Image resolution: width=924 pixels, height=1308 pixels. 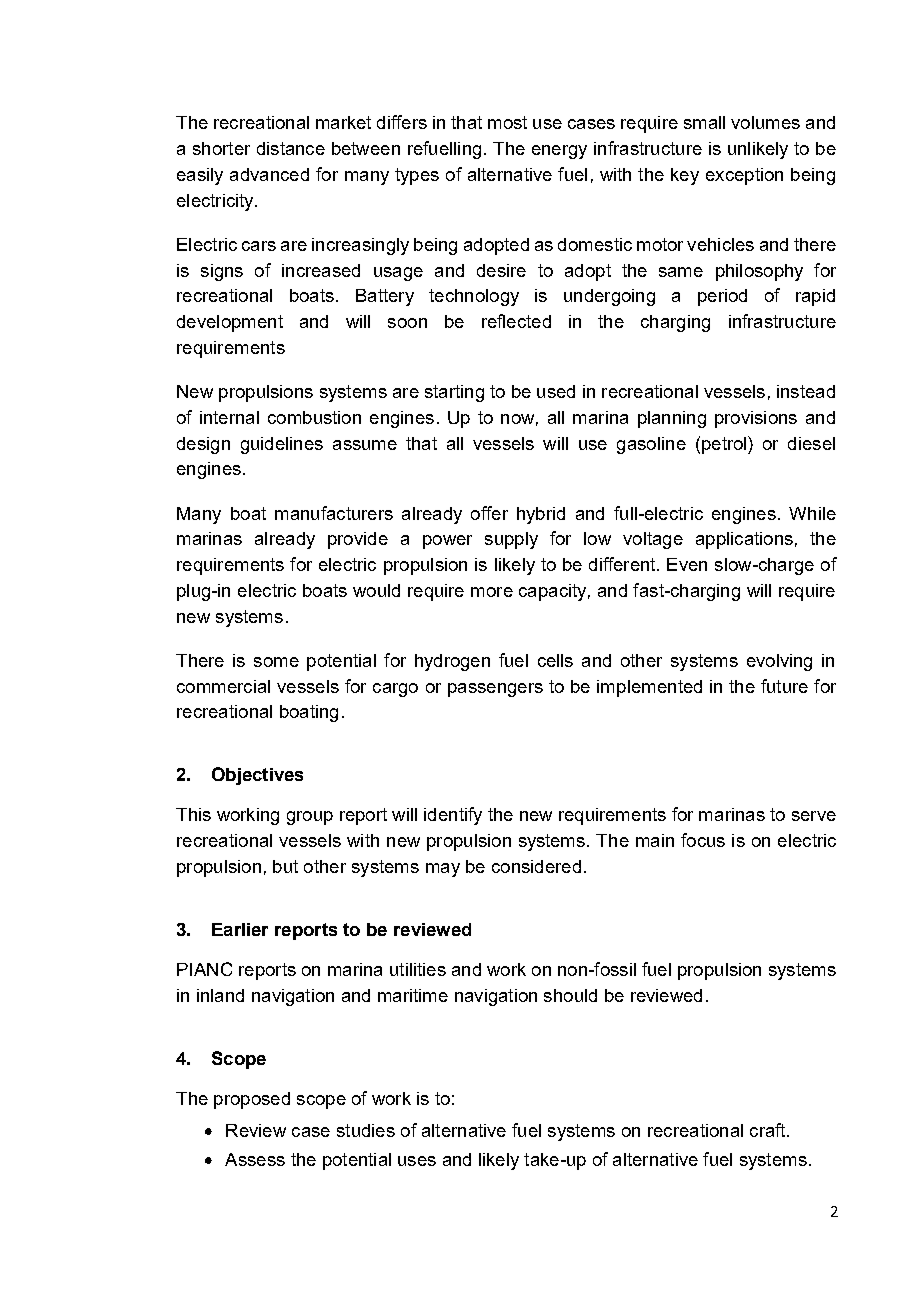 I want to click on reflected, so click(x=516, y=321).
